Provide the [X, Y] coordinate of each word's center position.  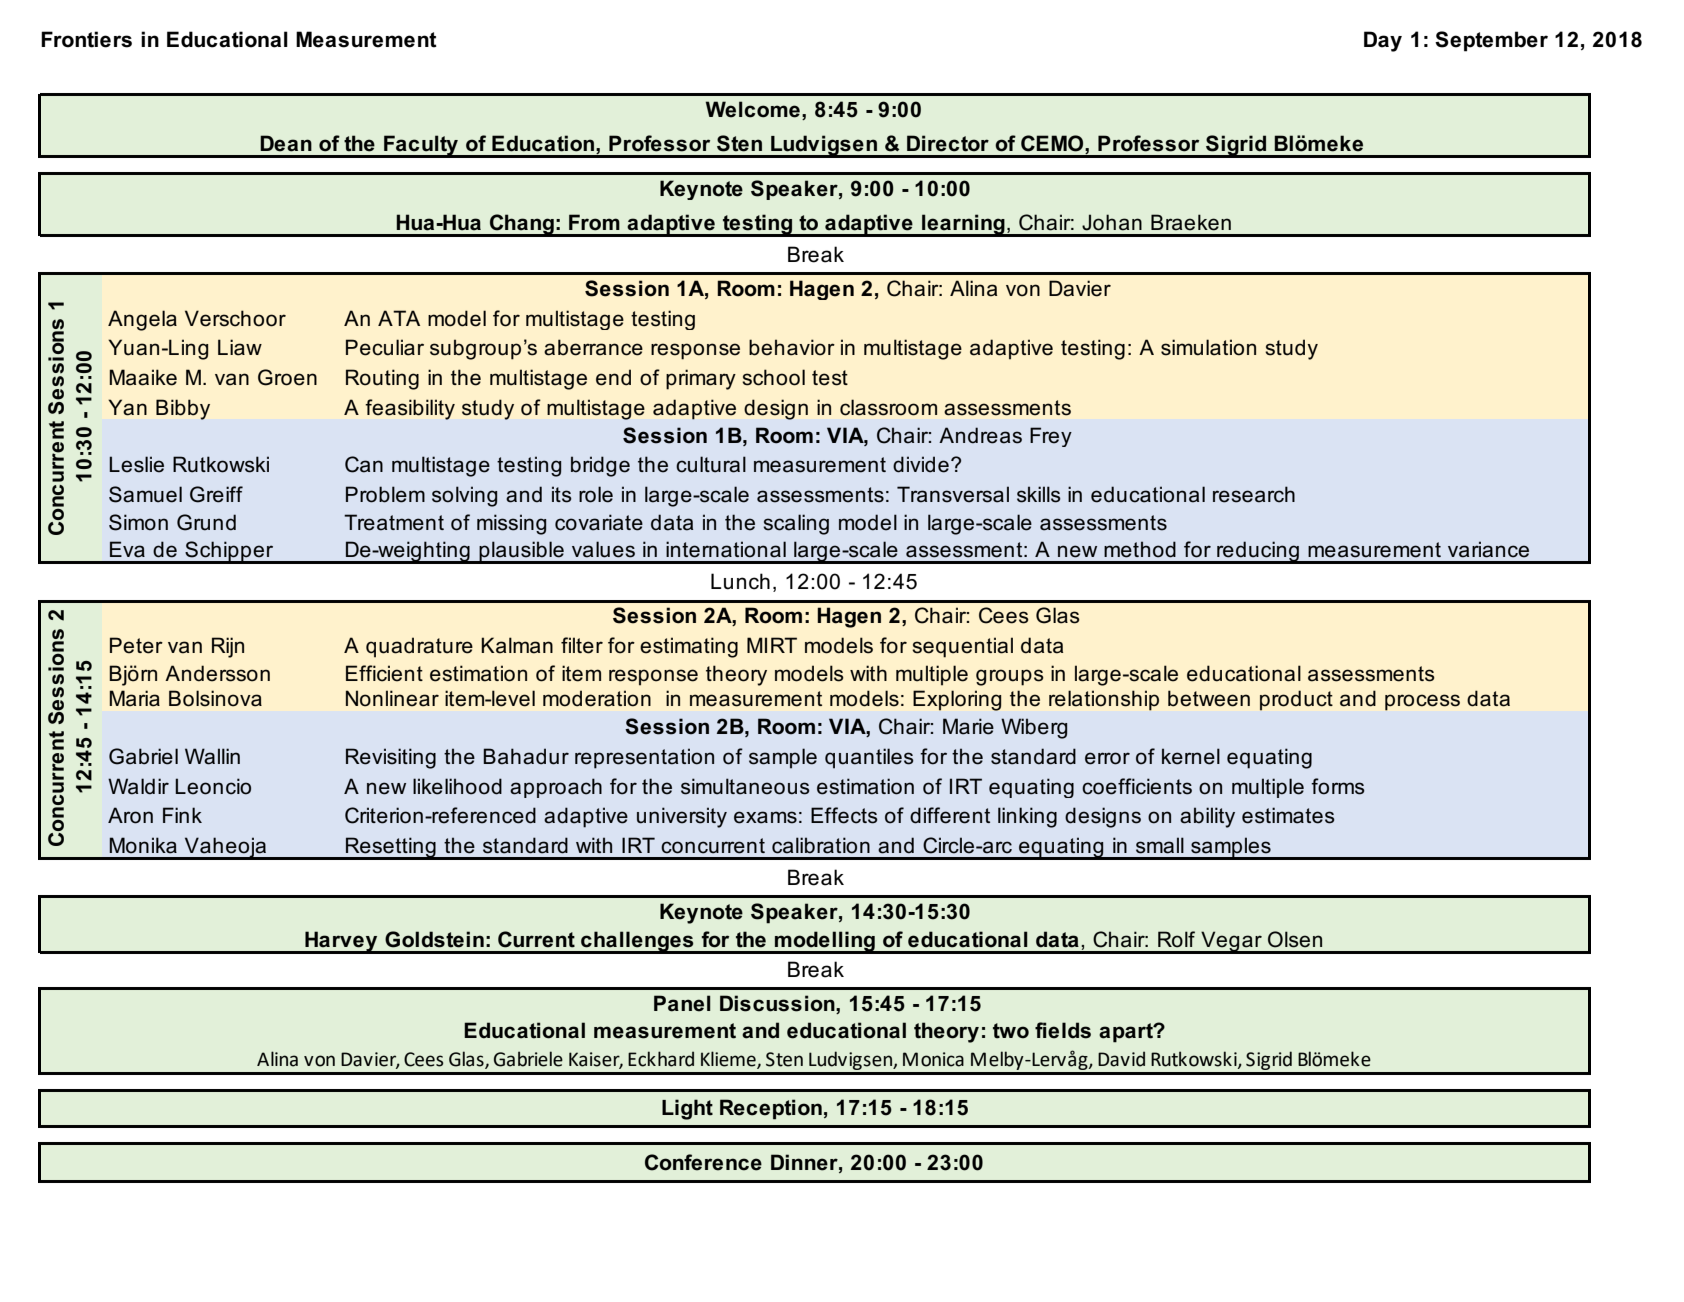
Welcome [753, 109]
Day [1383, 41]
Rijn [228, 647]
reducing [1258, 552]
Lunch [740, 581]
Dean [286, 143]
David [1121, 1059]
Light [687, 1109]
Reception [771, 1109]
